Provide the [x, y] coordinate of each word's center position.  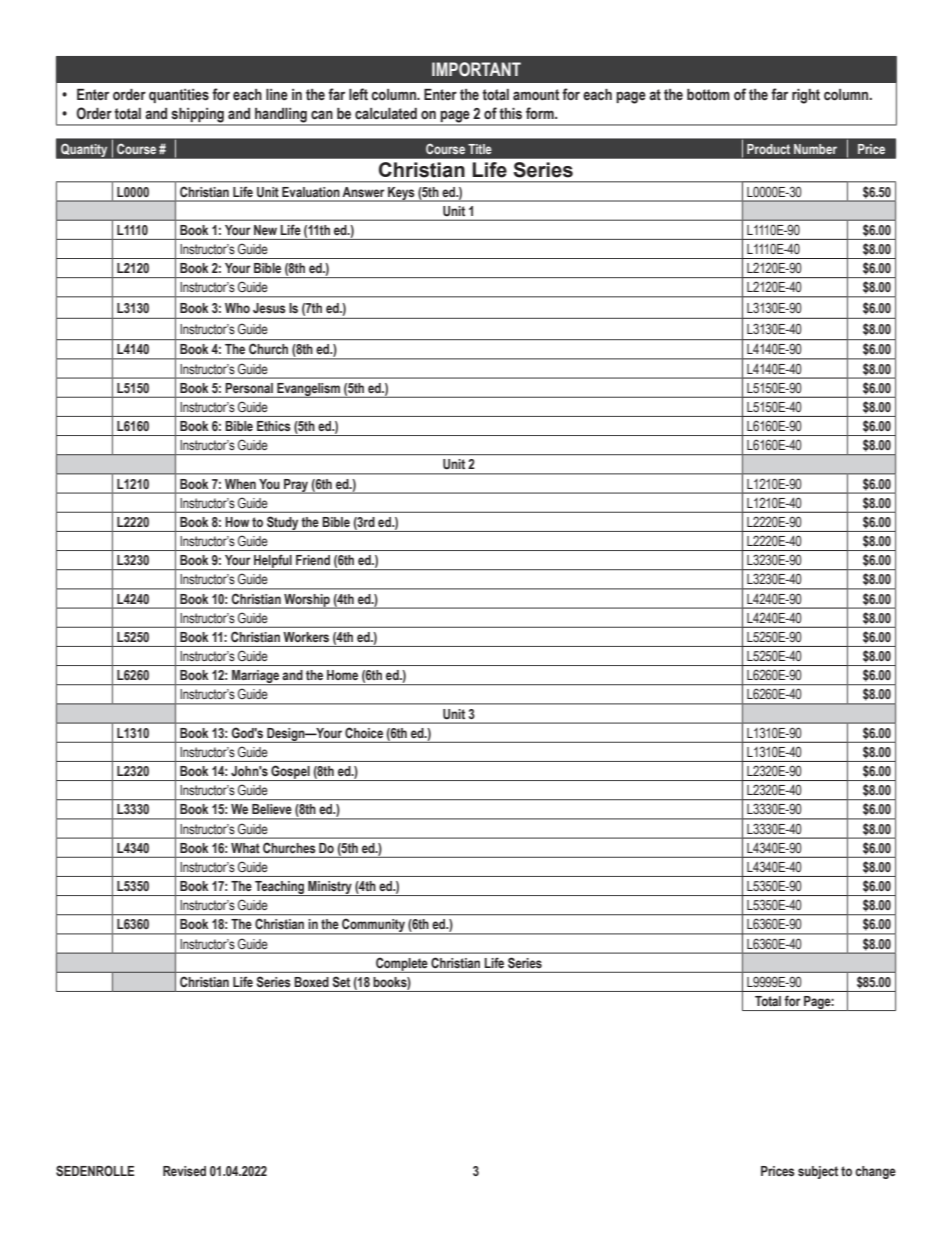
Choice [364, 733]
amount [536, 95]
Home [342, 675]
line [277, 95]
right [806, 96]
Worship [307, 601]
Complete [402, 965]
